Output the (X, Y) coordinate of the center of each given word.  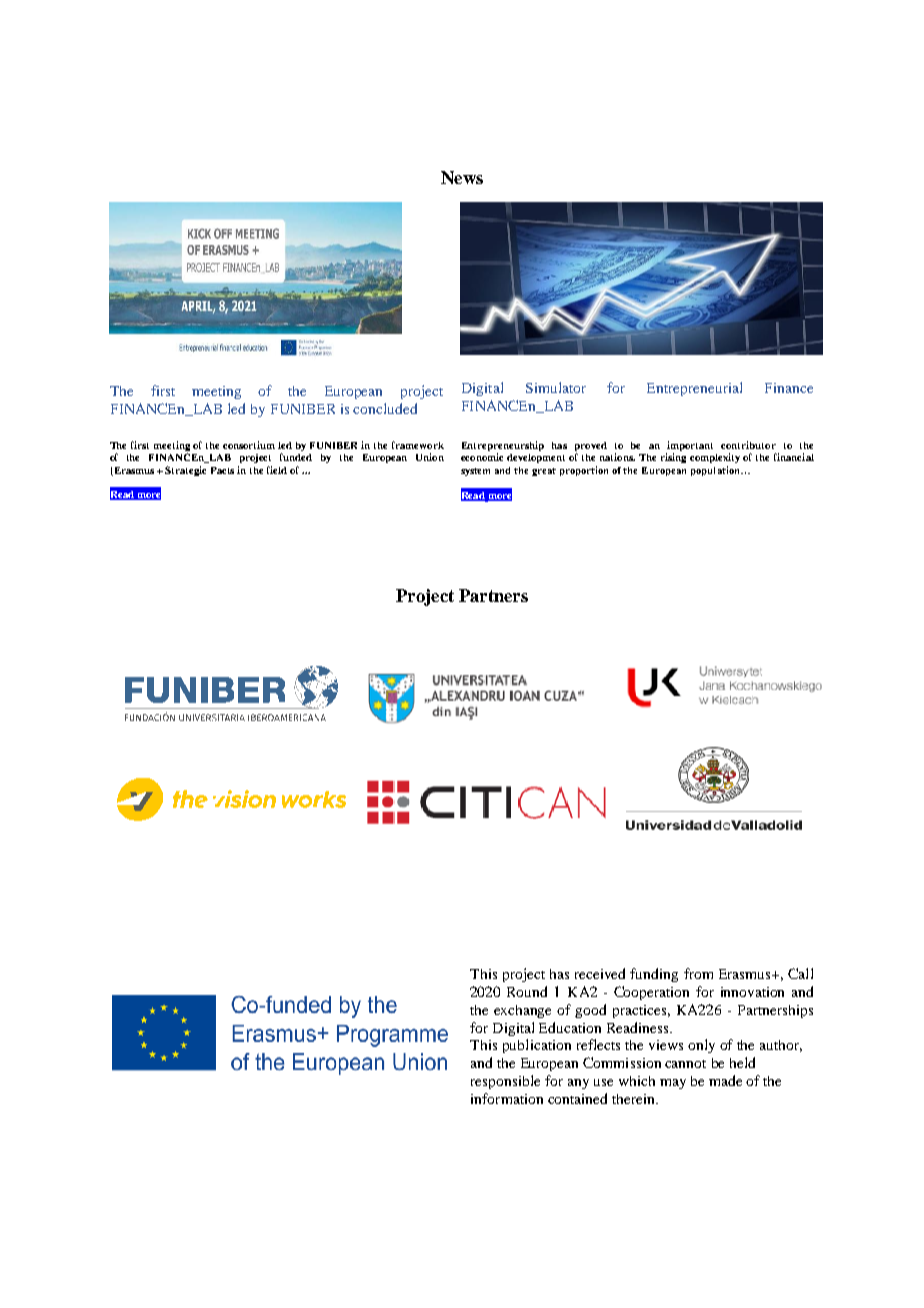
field (277, 470)
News (462, 177)
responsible (505, 1082)
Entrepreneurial (694, 389)
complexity (715, 458)
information (507, 1098)
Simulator (556, 387)
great (544, 472)
